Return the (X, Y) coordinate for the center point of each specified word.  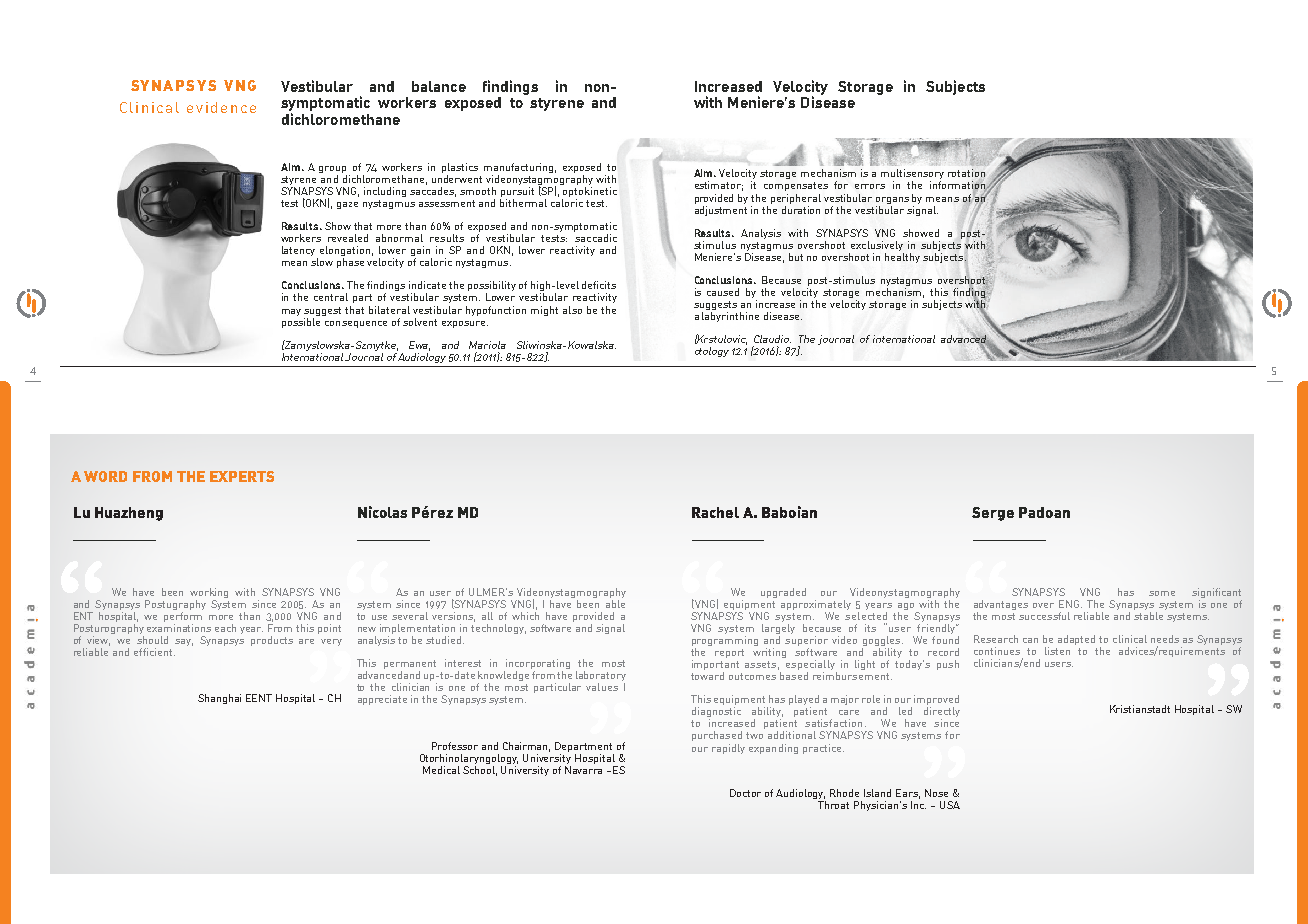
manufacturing (520, 169)
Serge (993, 514)
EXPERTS (242, 476)
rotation (966, 173)
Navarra (583, 770)
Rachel (715, 512)
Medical (441, 770)
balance (439, 86)
